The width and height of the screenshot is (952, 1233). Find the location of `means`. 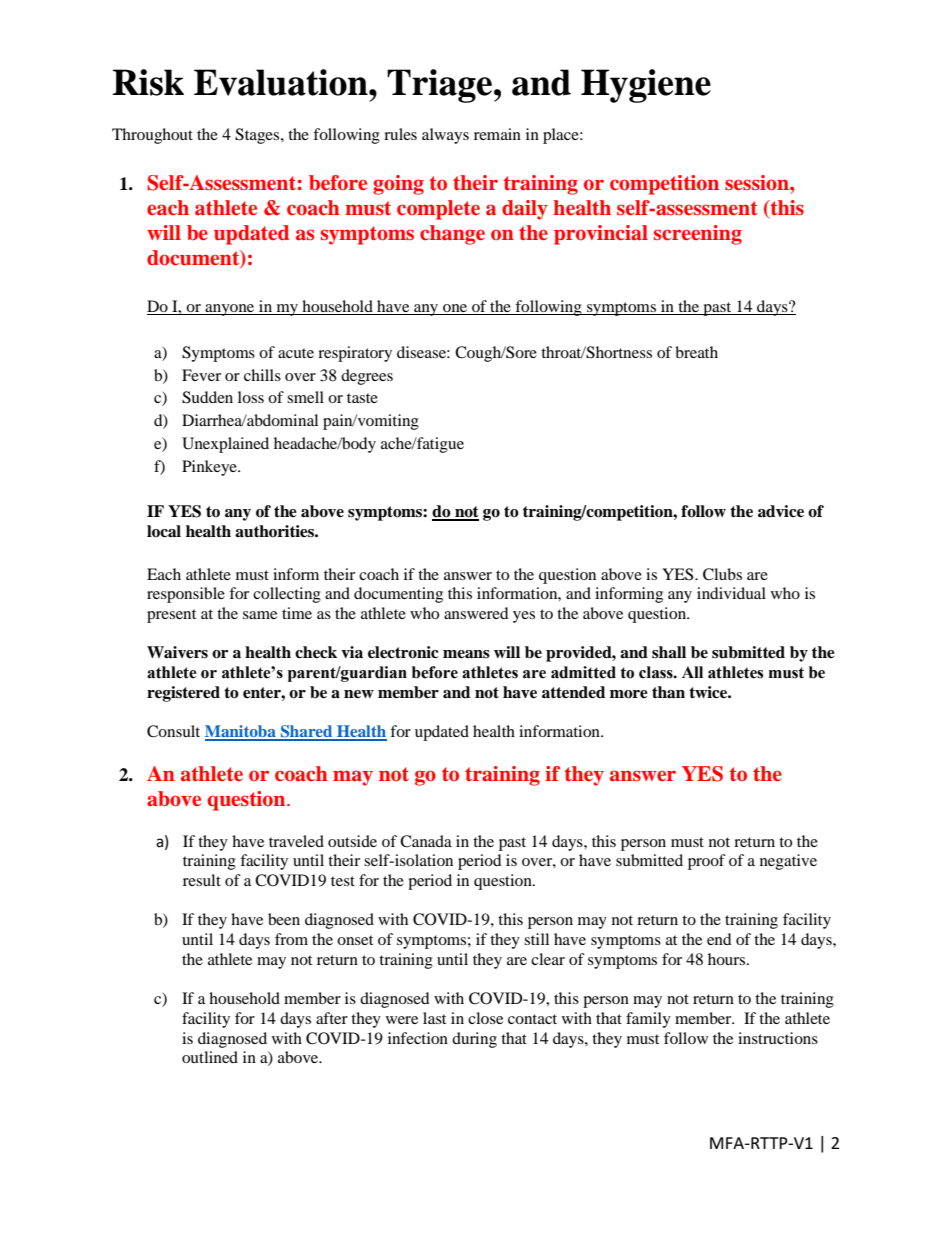

means is located at coordinates (466, 654).
